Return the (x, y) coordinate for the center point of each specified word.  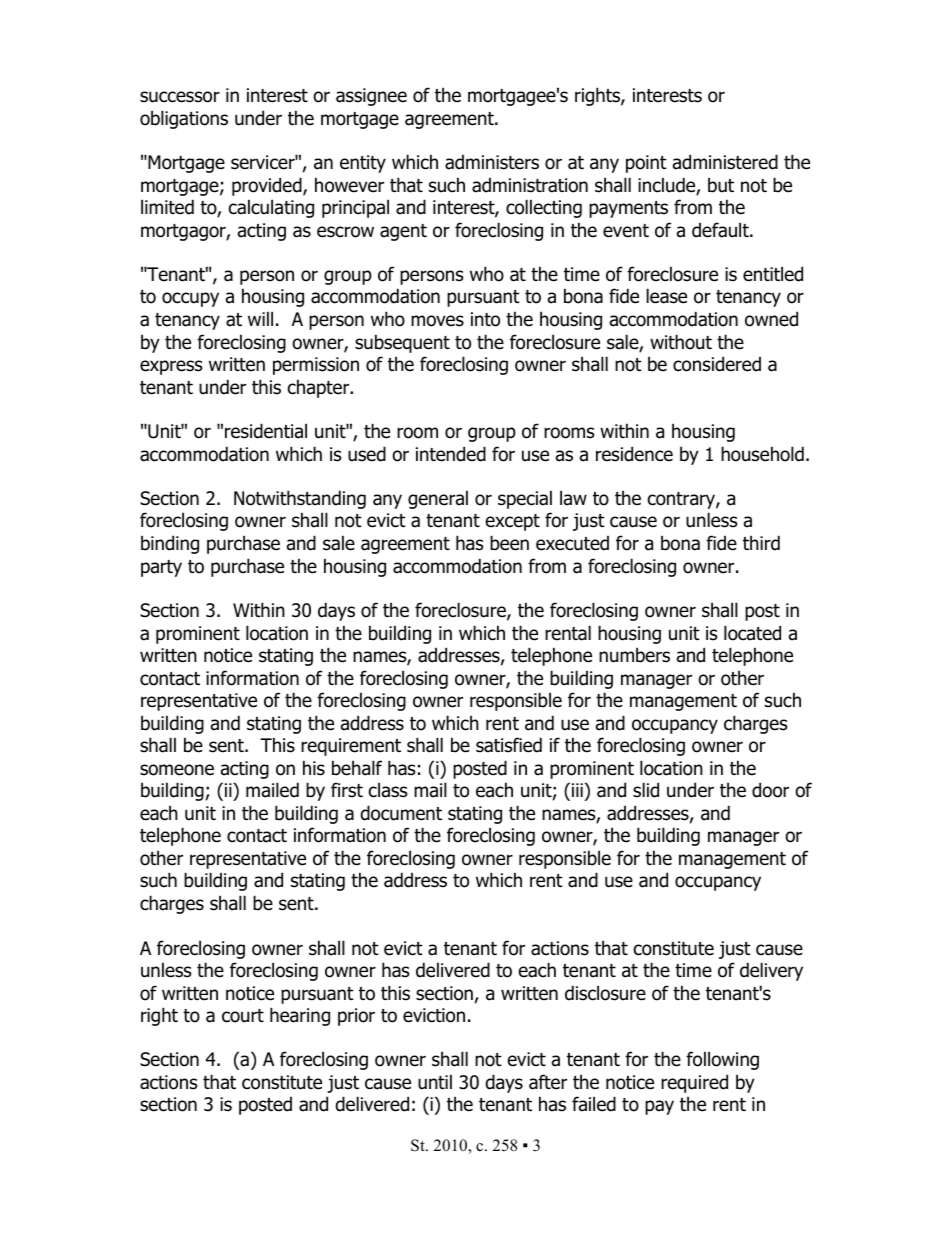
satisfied (509, 745)
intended (451, 454)
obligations (184, 119)
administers (492, 162)
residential (266, 431)
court (243, 1016)
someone (177, 770)
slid (646, 790)
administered (725, 162)
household (762, 454)
